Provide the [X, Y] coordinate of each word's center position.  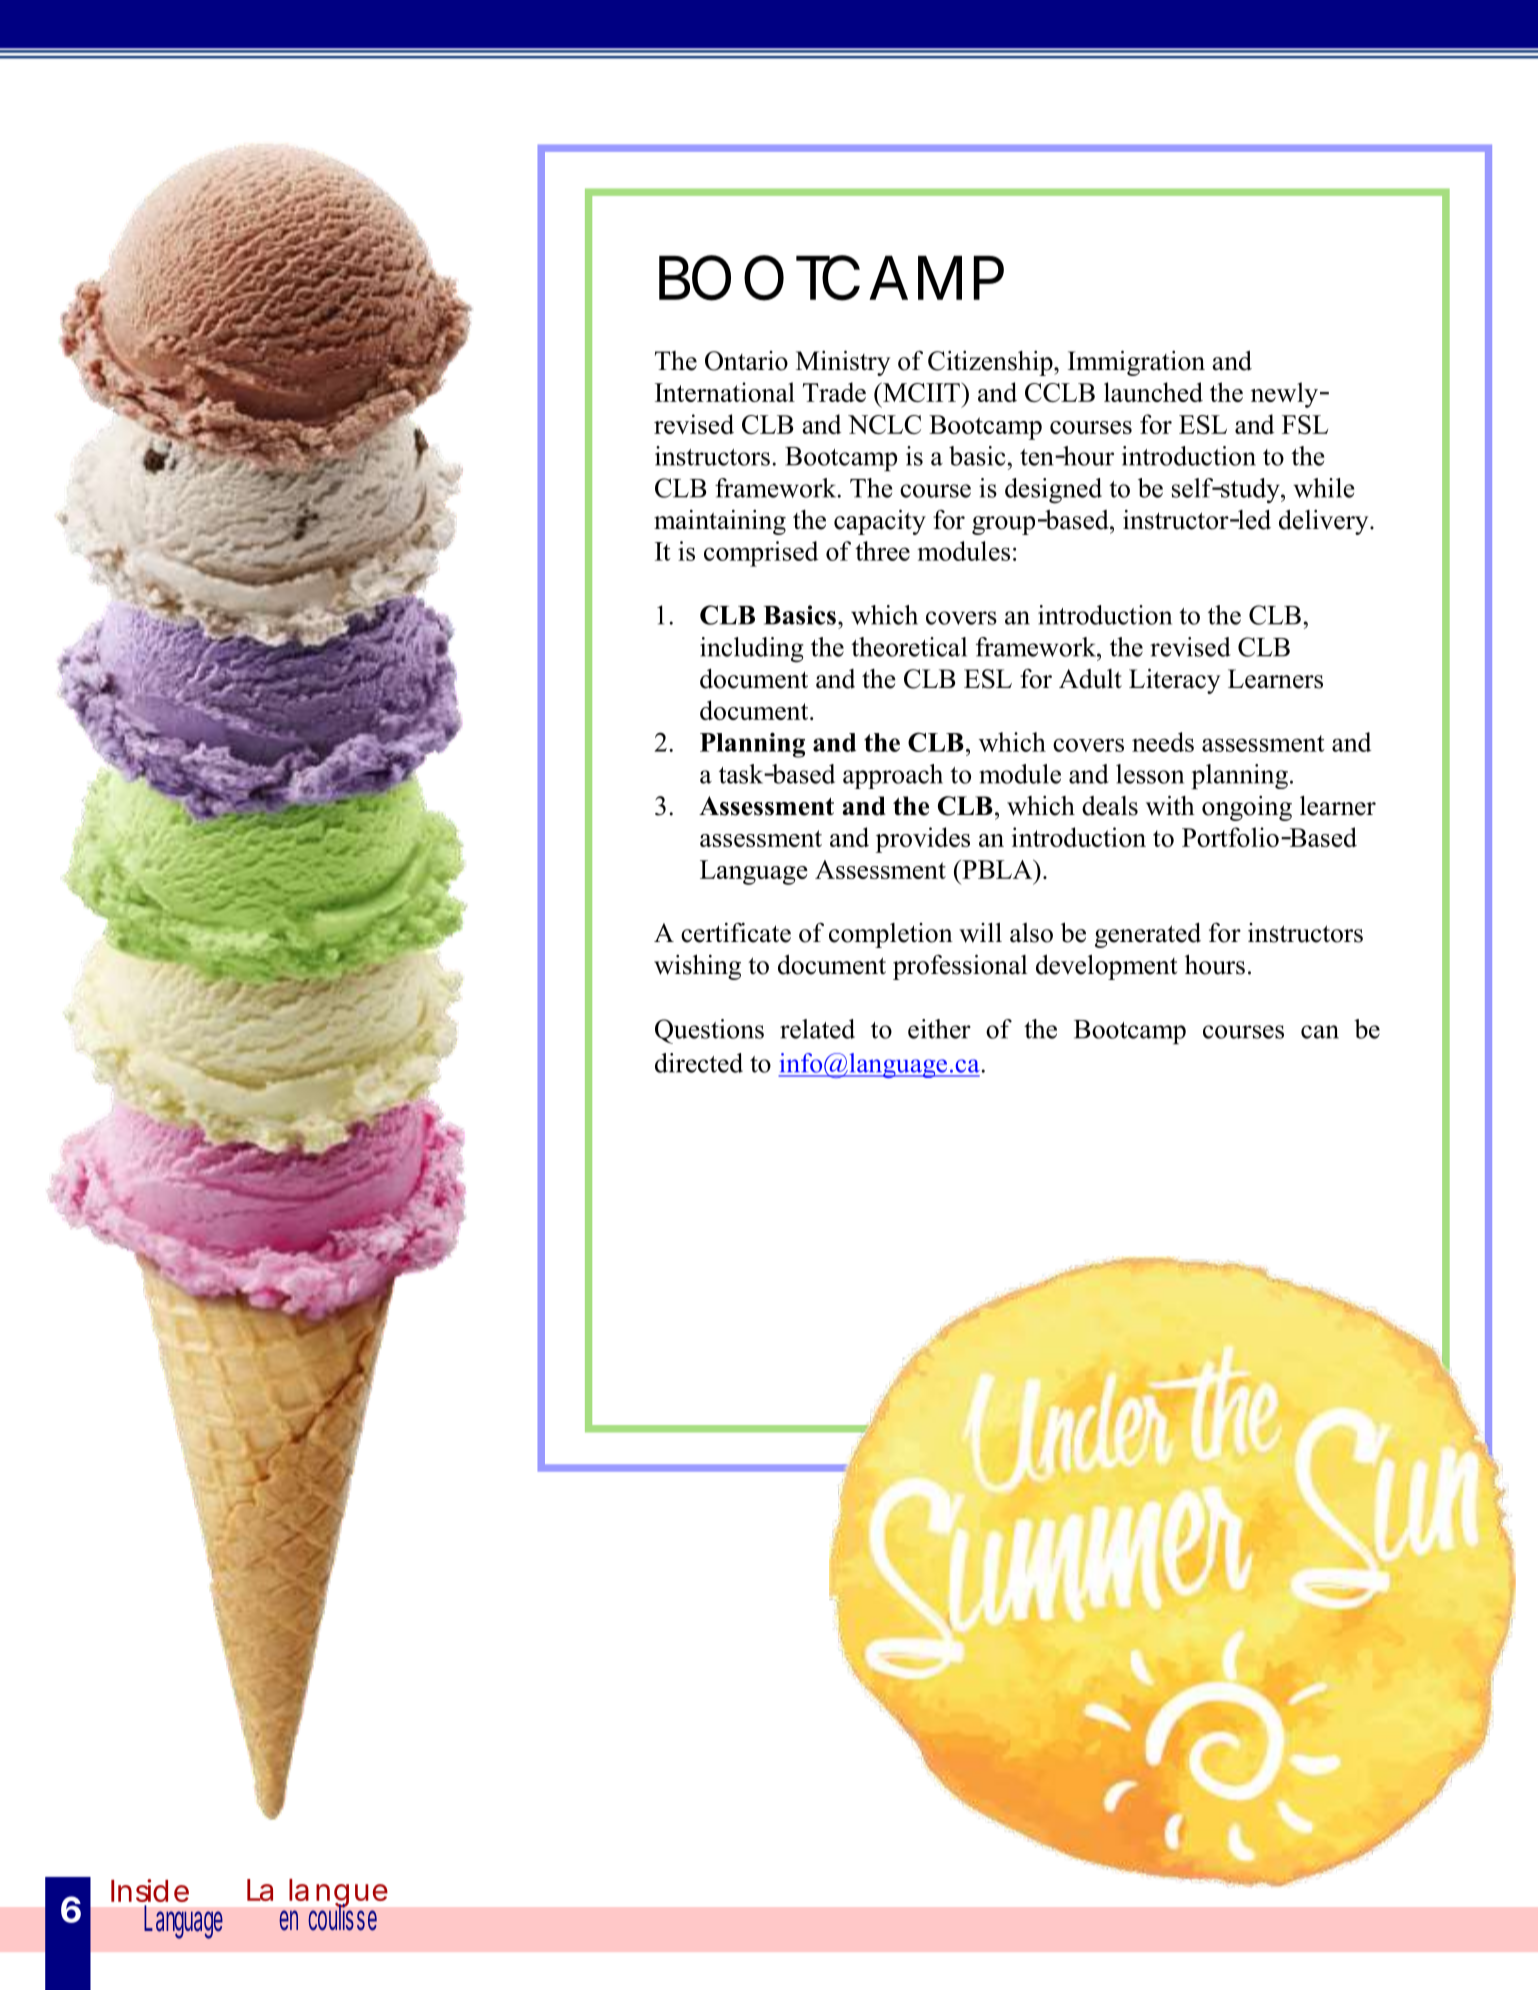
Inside [150, 1890]
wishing [697, 967]
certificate [736, 932]
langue [338, 1894]
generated [1148, 935]
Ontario [746, 361]
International [725, 392]
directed [699, 1063]
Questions [709, 1031]
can [1320, 1032]
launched [1153, 392]
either [939, 1029]
